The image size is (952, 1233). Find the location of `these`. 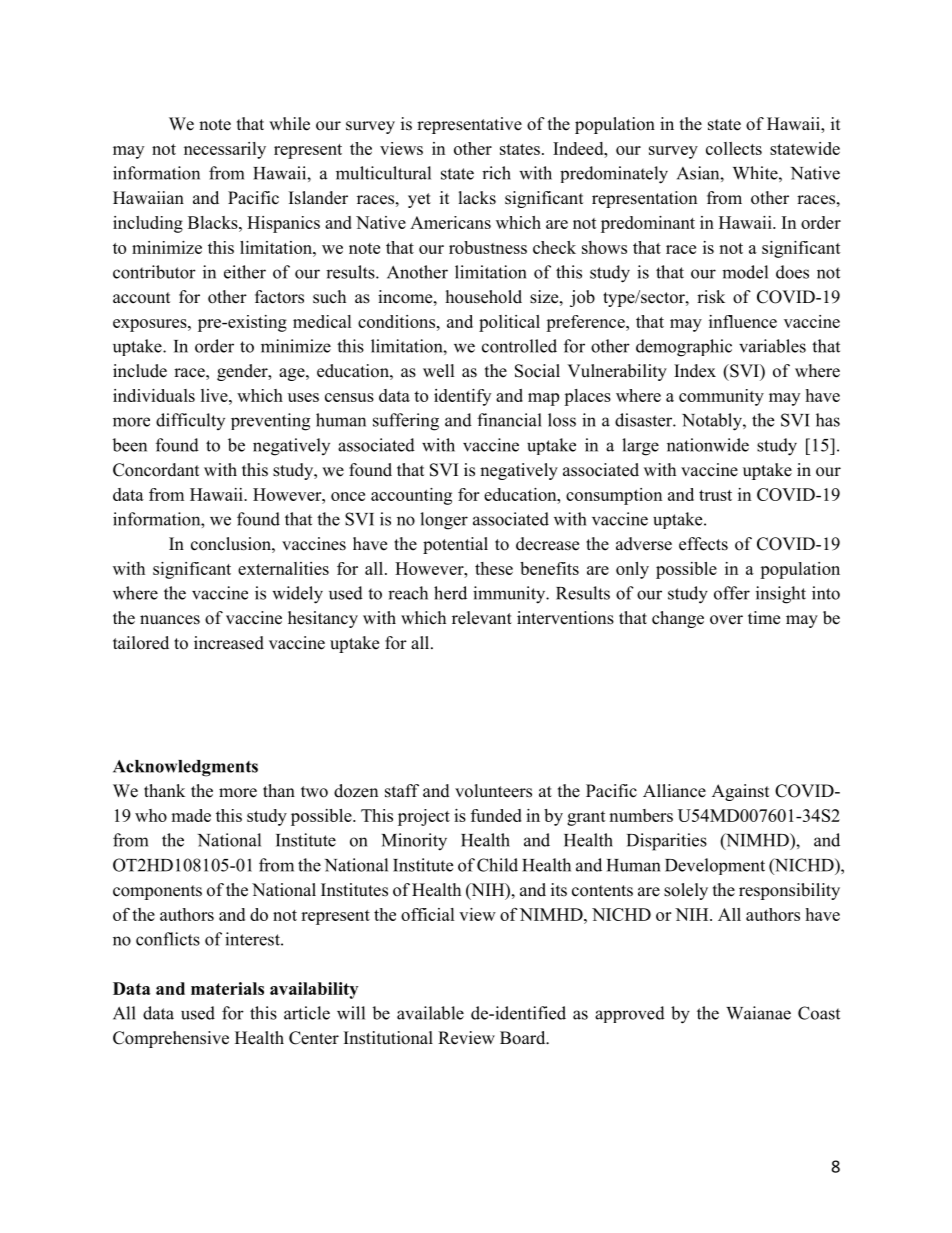

these is located at coordinates (494, 568).
